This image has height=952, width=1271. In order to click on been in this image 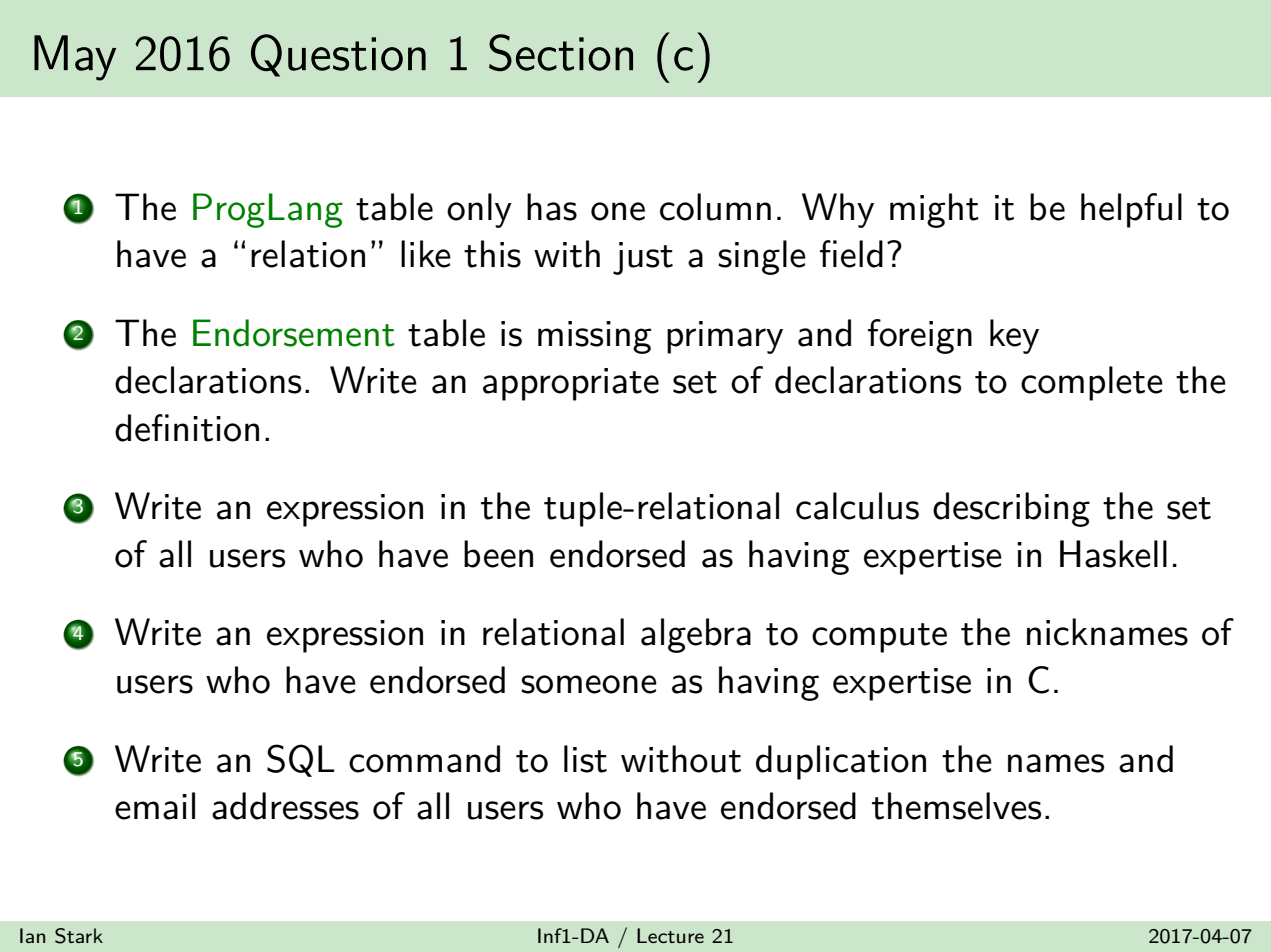, I will do `click(498, 554)`.
